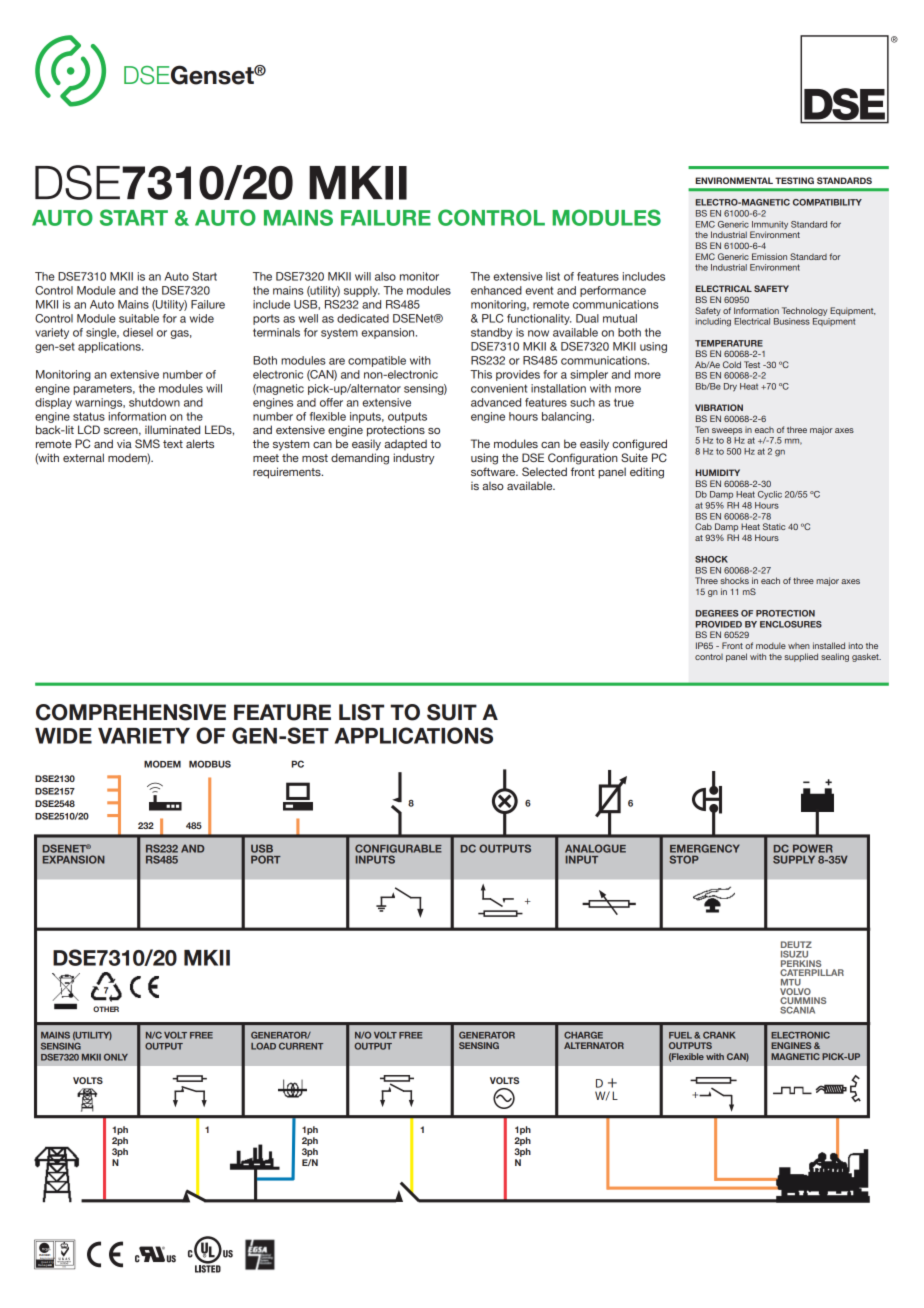  Describe the element at coordinates (131, 712) in the screenshot. I see `COMPREHENSIVE` at that location.
